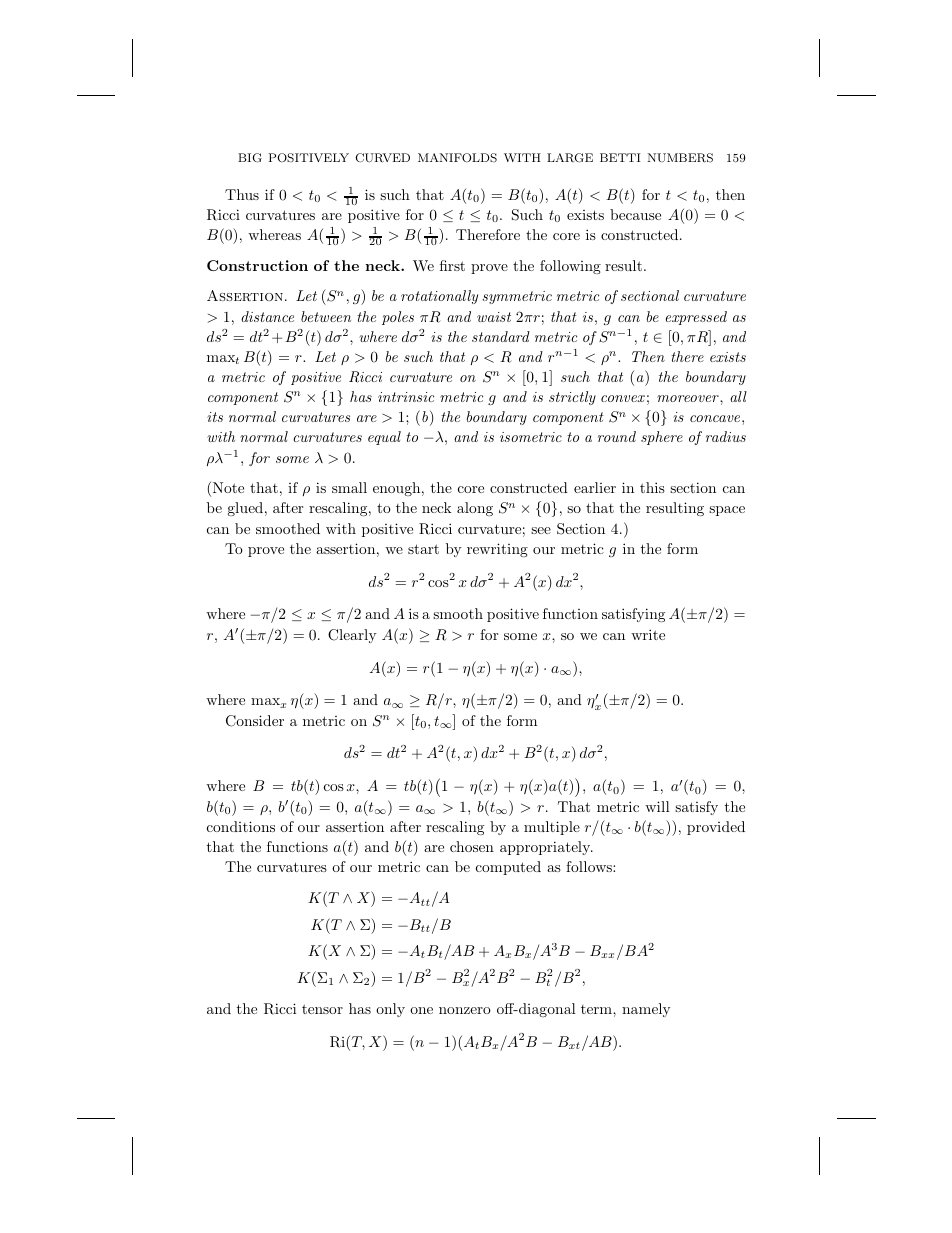  I want to click on MANIFOLDS, so click(457, 158).
